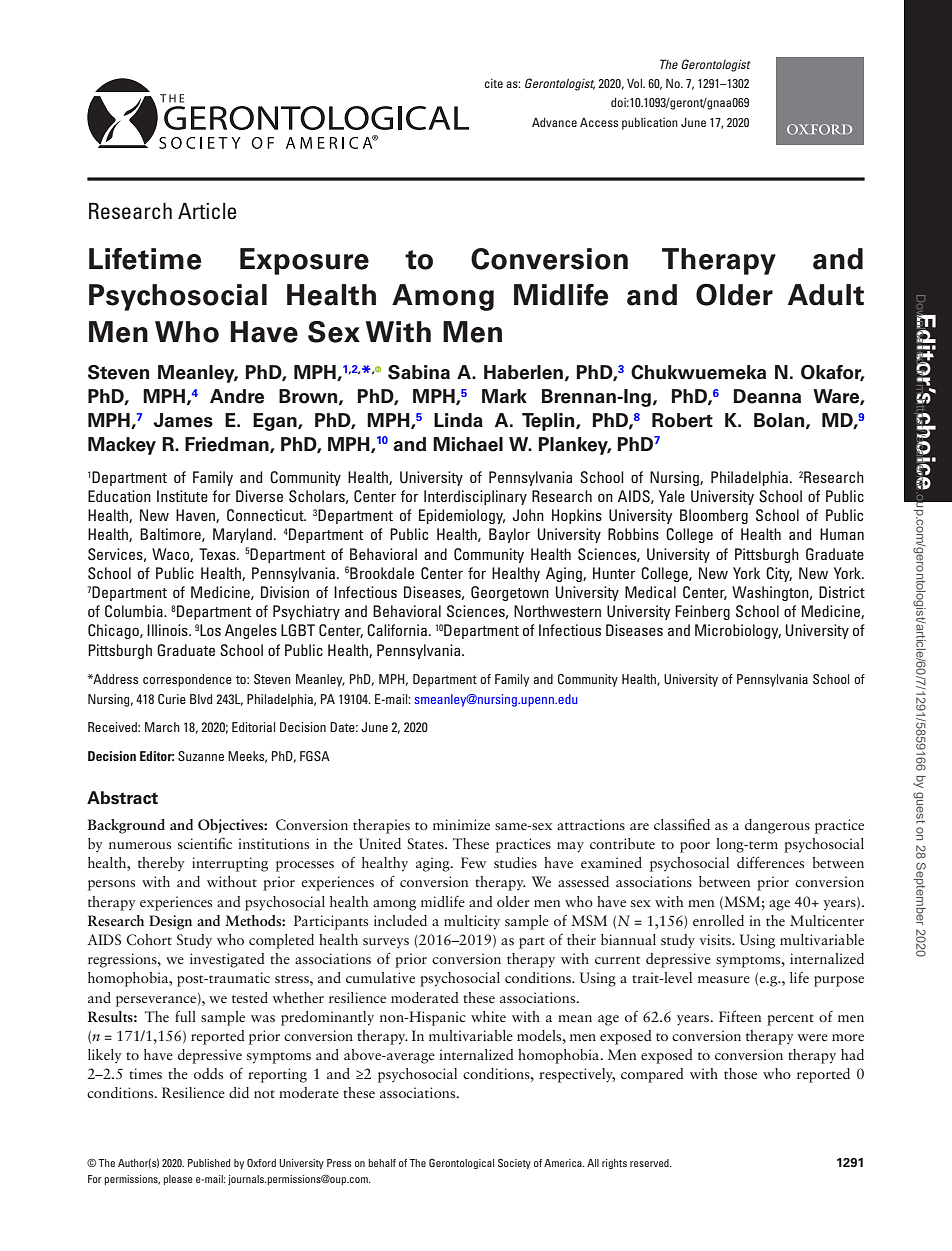 The width and height of the screenshot is (952, 1251). I want to click on Microbiology, so click(738, 631).
